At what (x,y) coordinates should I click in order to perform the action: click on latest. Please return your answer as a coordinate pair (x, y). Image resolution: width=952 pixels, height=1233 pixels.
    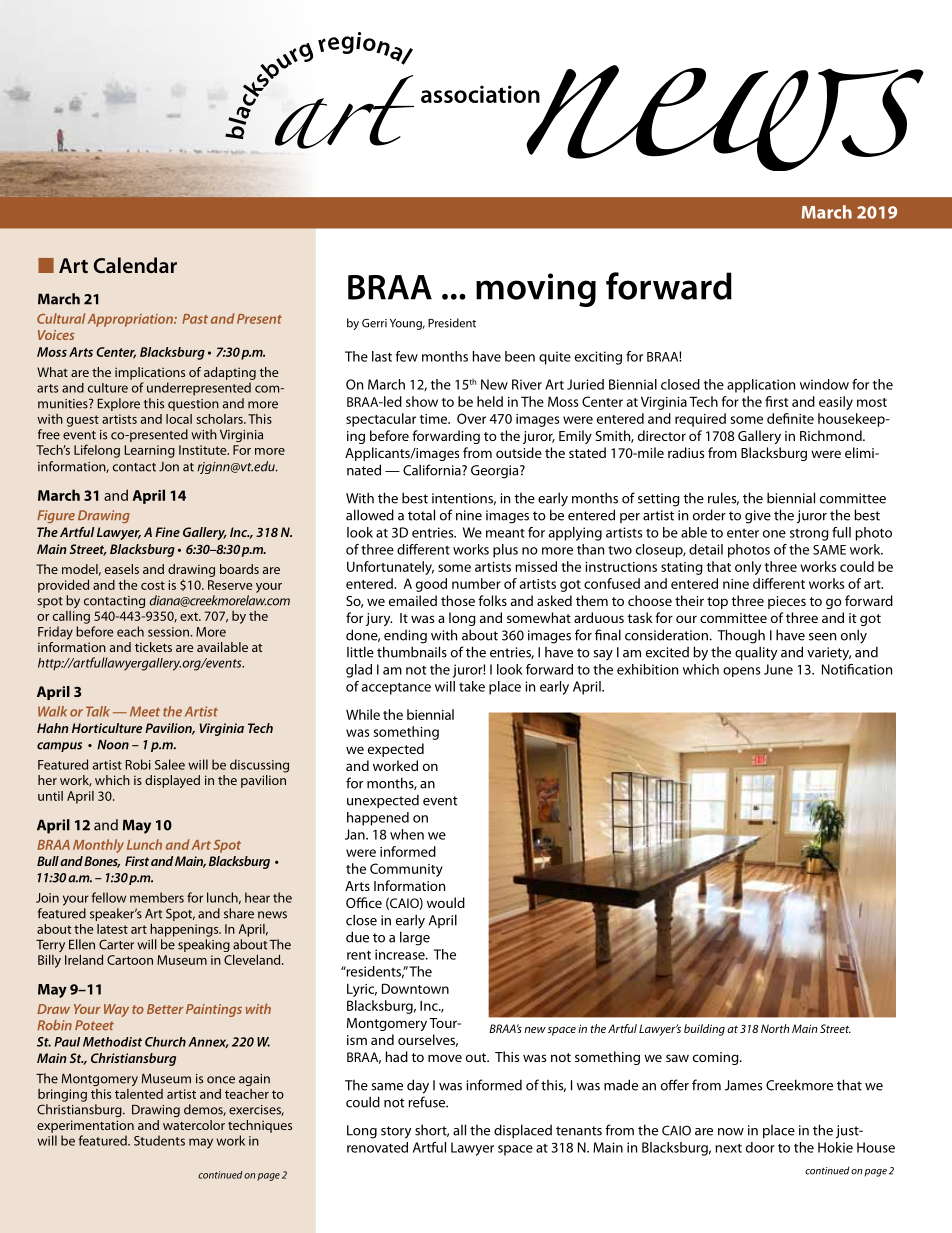
    Looking at the image, I should click on (112, 929).
